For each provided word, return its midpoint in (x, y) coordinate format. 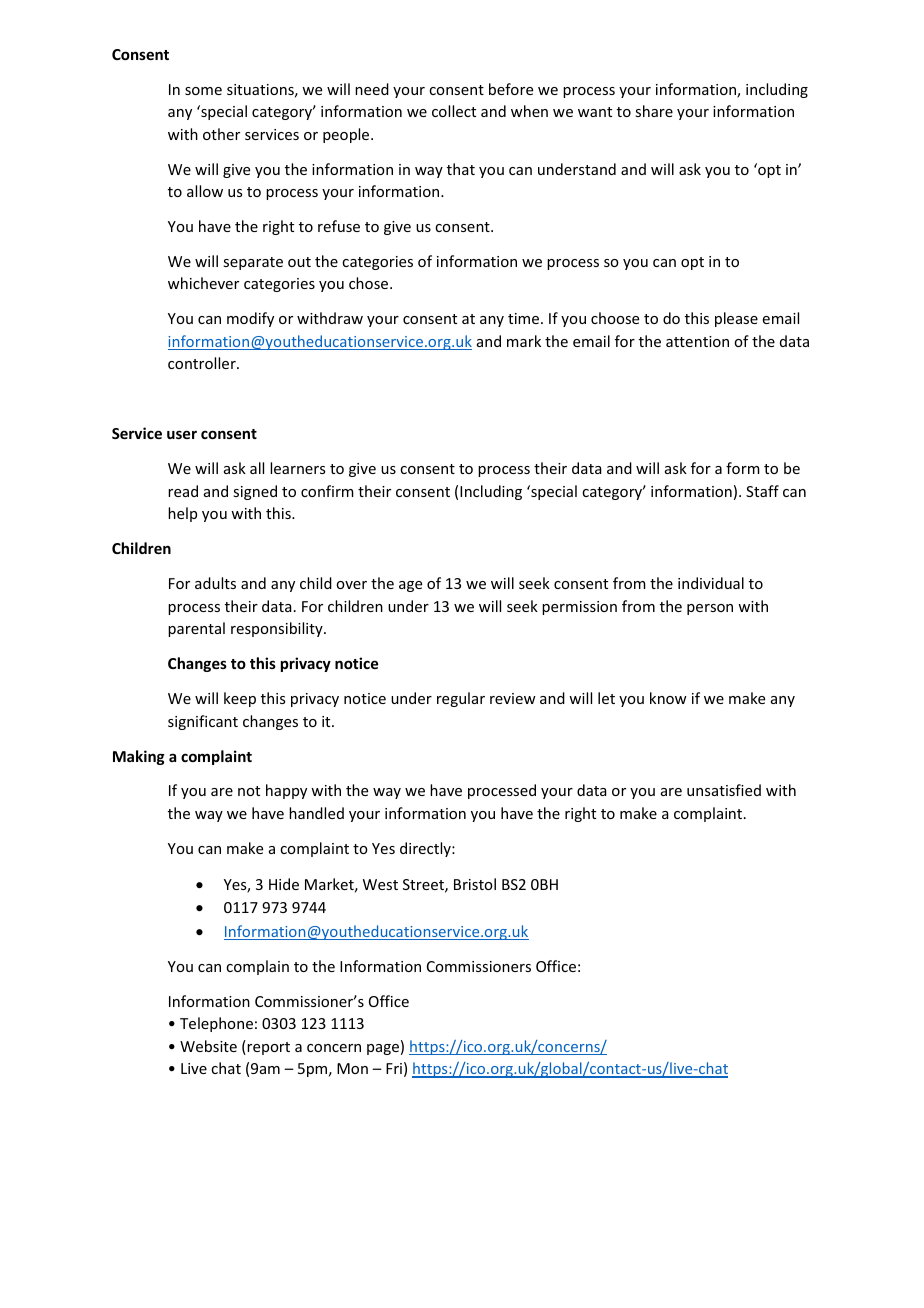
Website (208, 1046)
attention (697, 341)
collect (454, 111)
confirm (327, 491)
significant (203, 722)
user (182, 434)
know (668, 698)
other (221, 134)
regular (461, 699)
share (654, 111)
